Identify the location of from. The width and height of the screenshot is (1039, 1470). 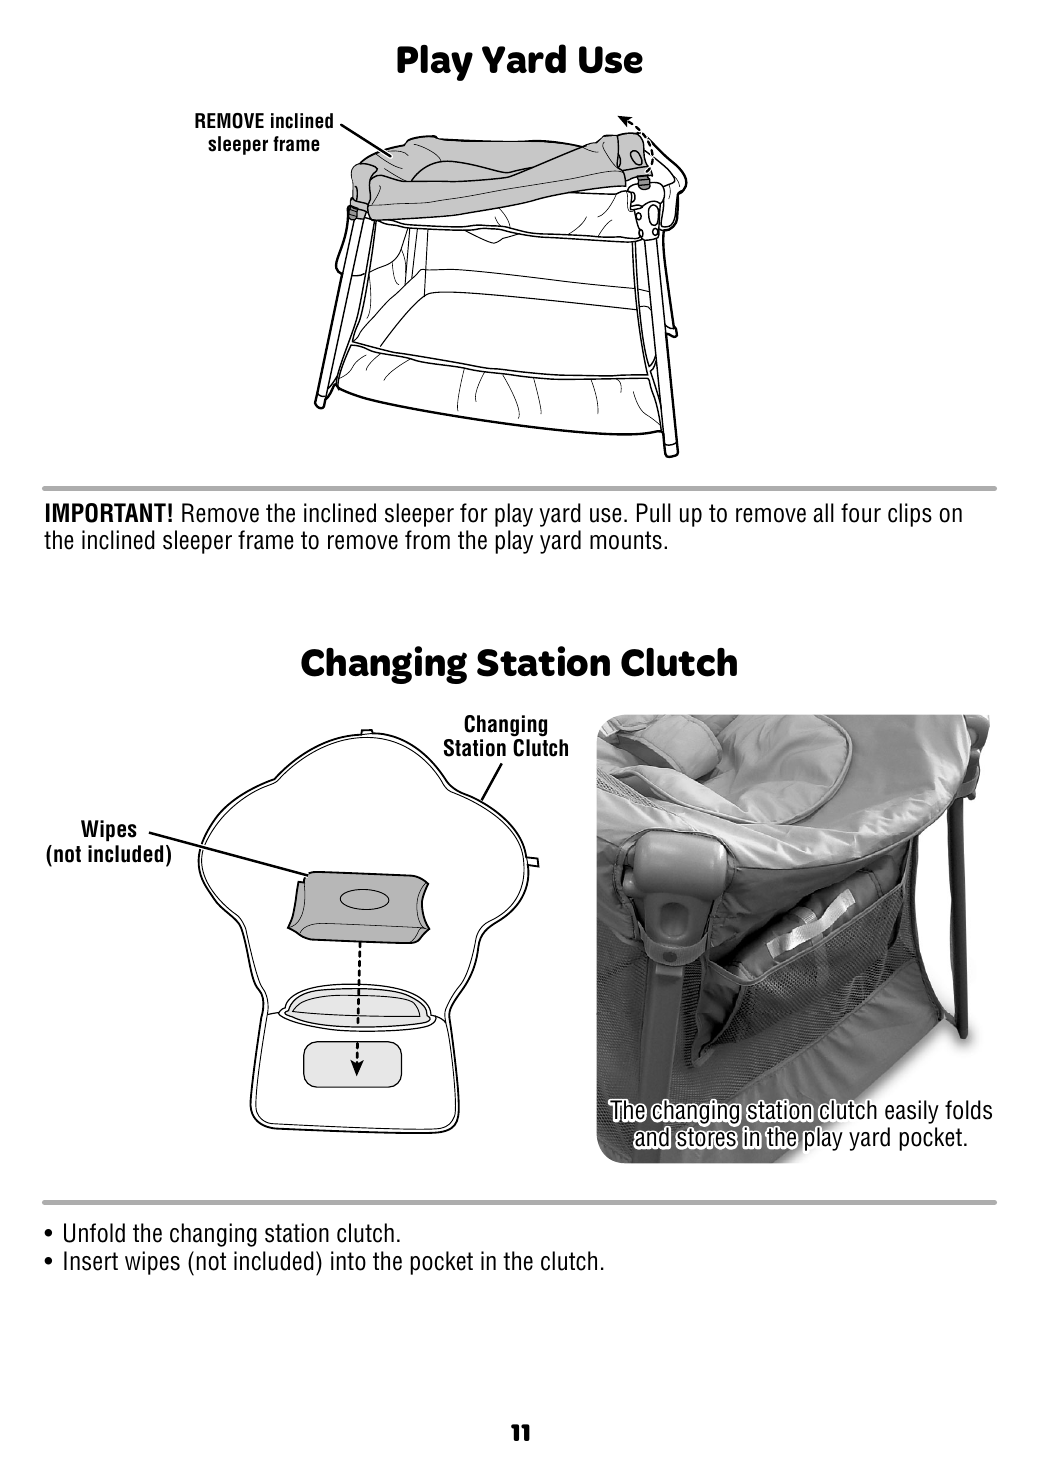
(427, 540).
